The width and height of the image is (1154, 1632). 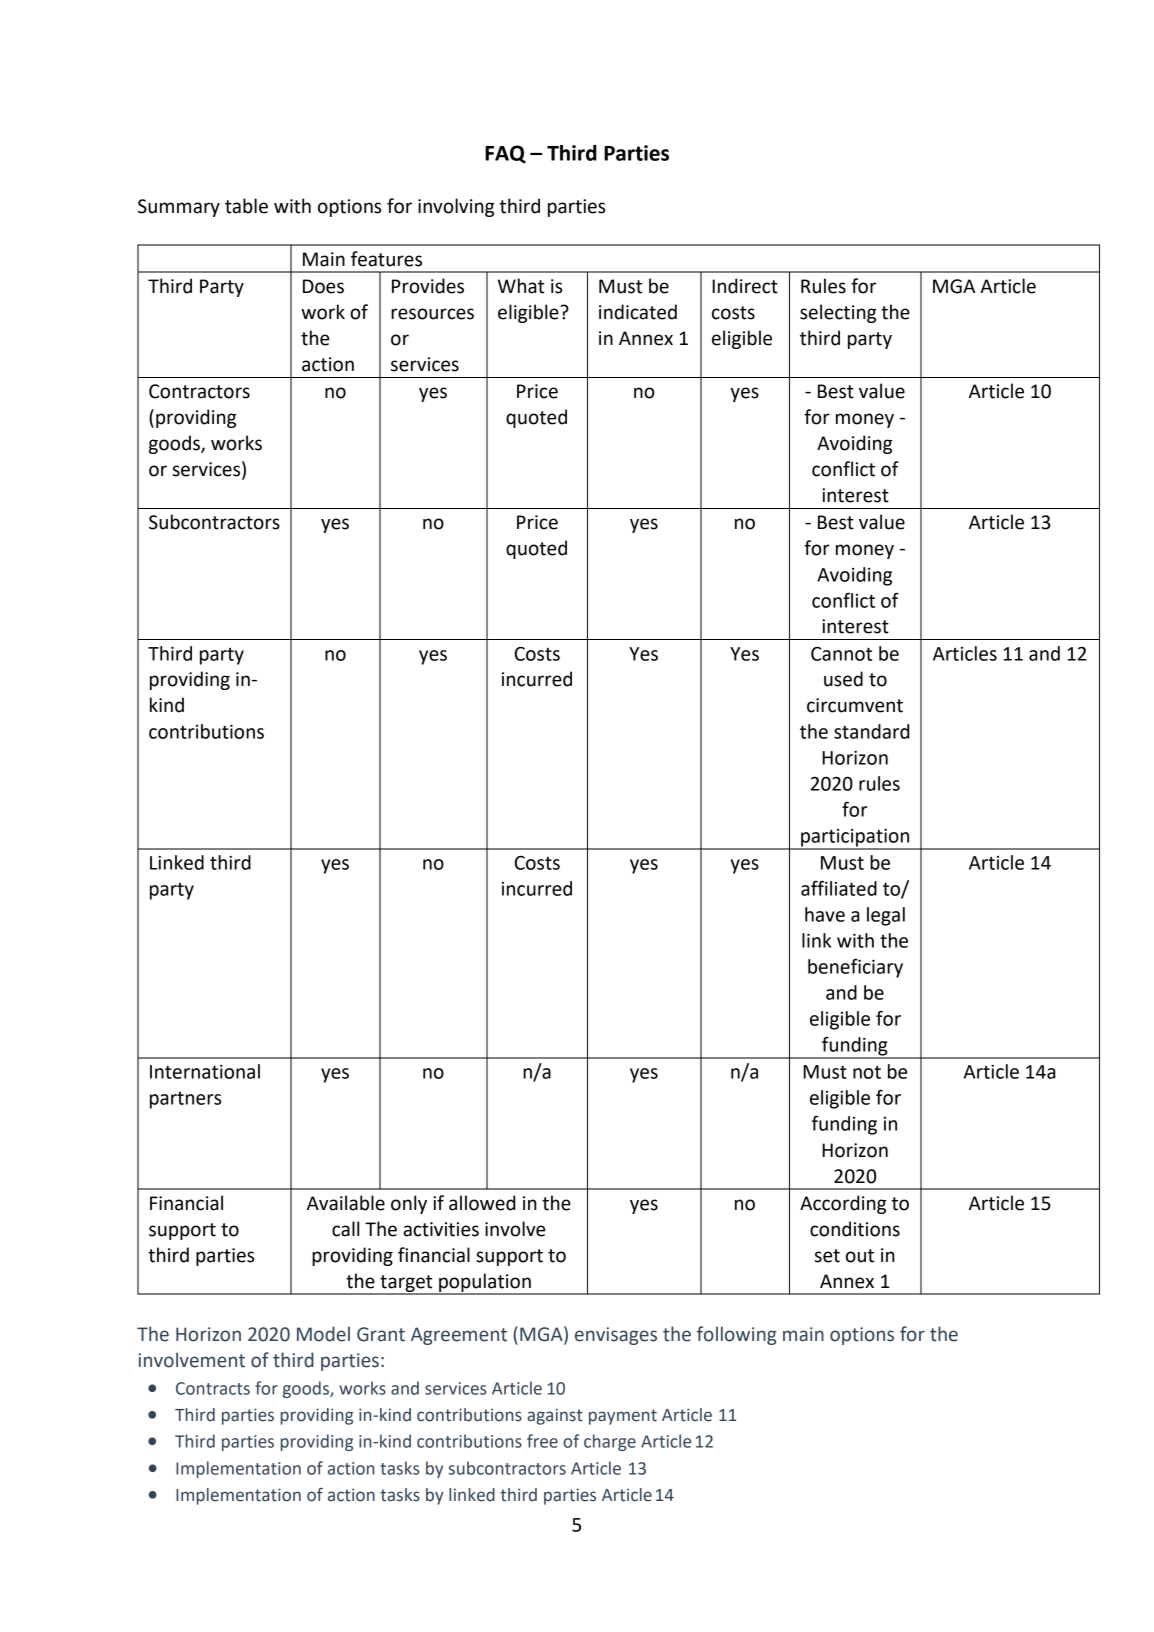 What do you see at coordinates (246, 206) in the image?
I see `table` at bounding box center [246, 206].
